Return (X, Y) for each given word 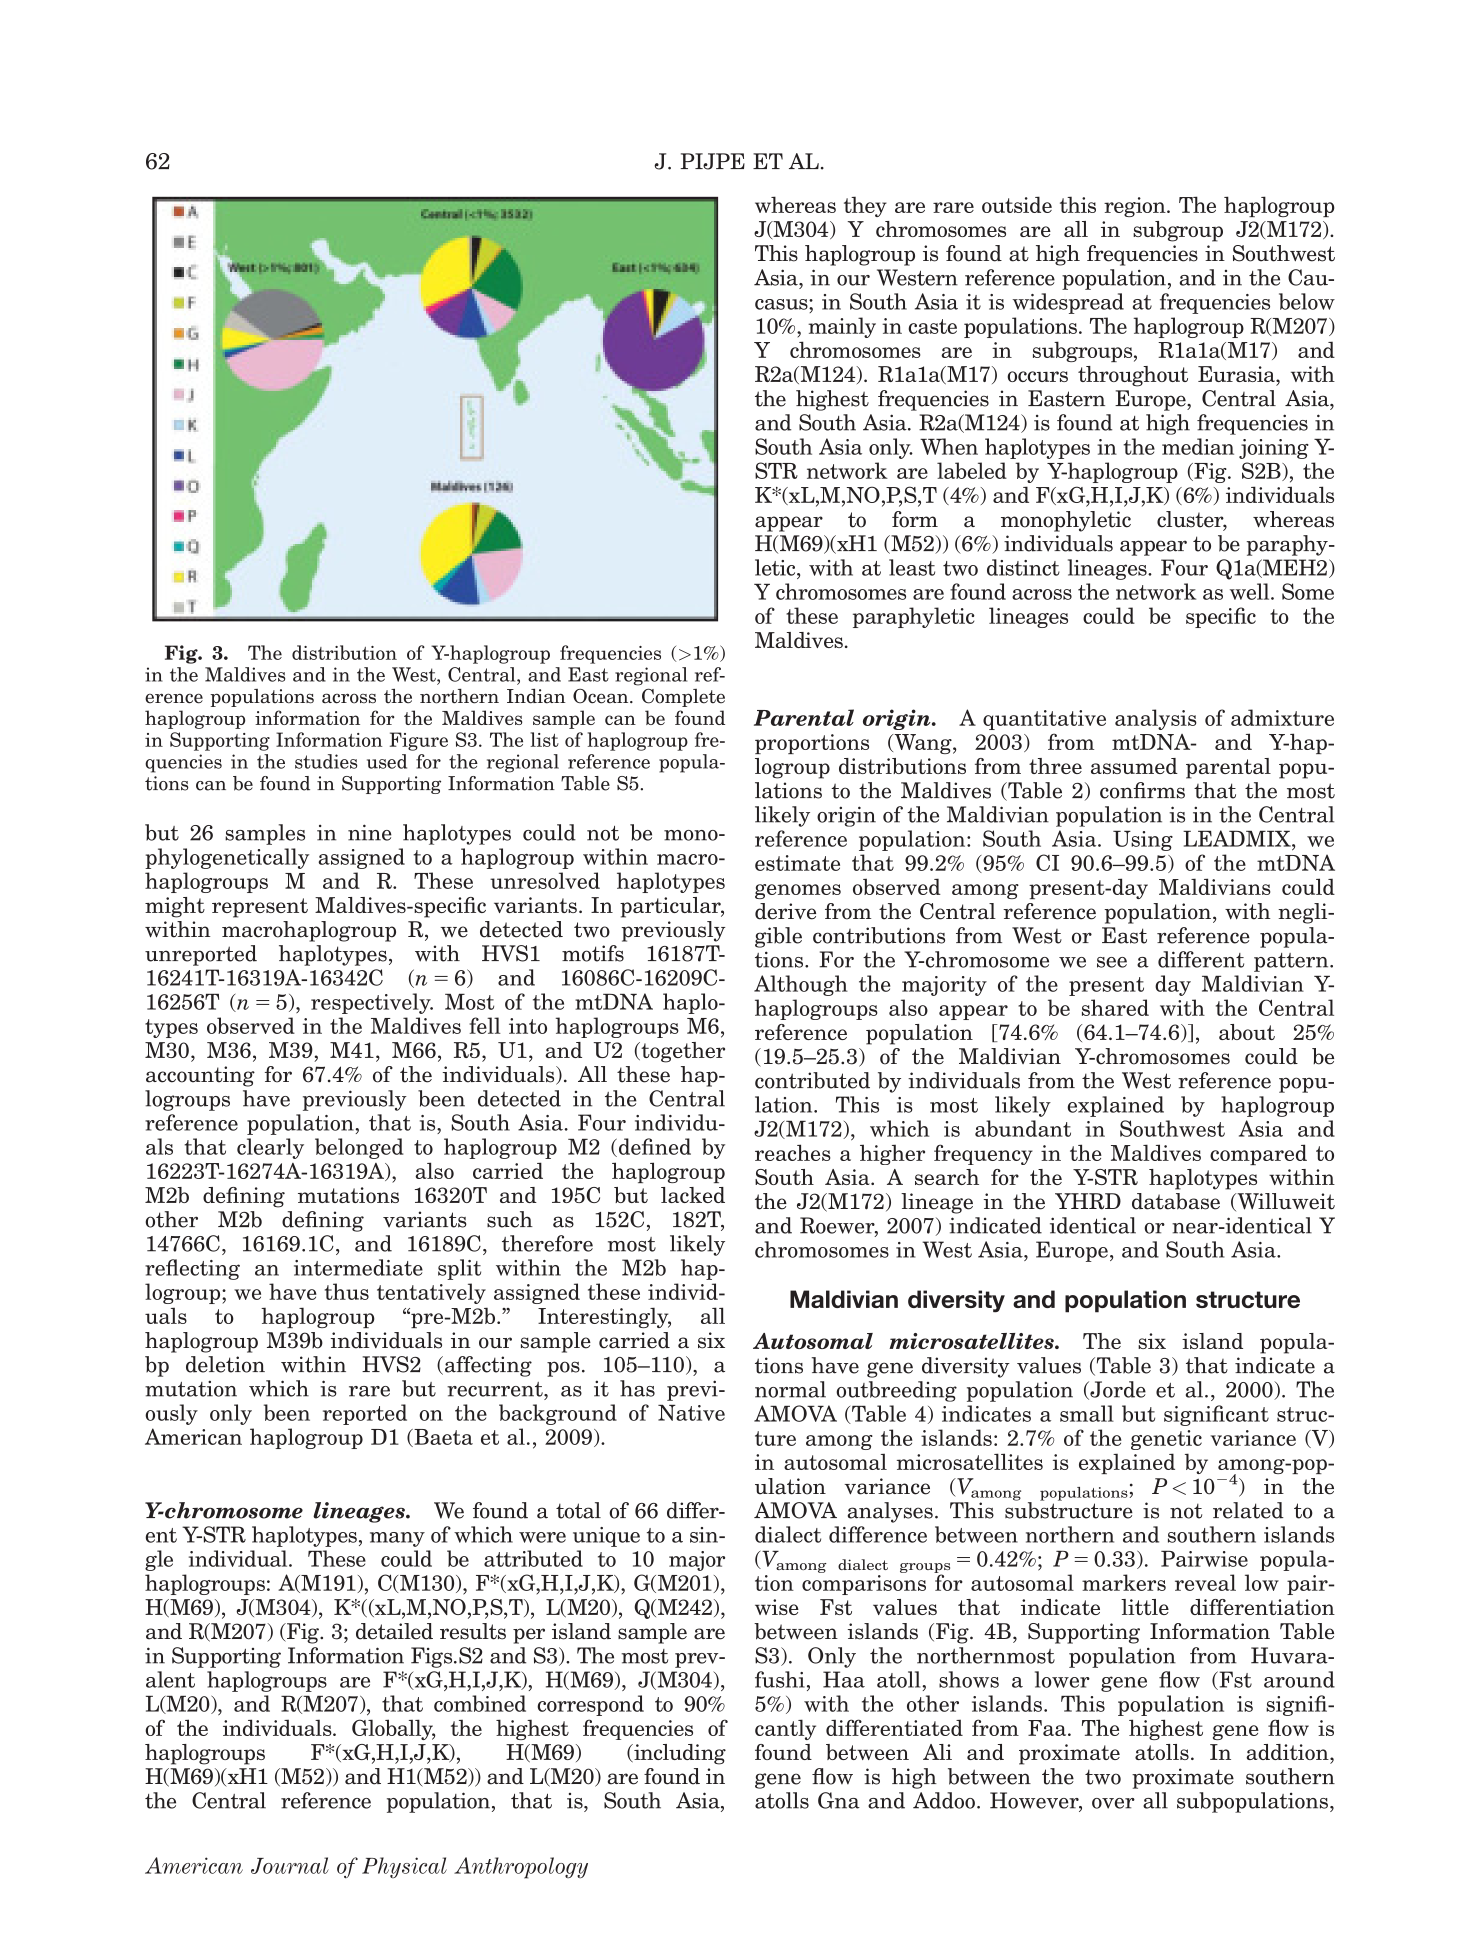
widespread (1068, 303)
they (865, 206)
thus (347, 1291)
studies (326, 761)
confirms (1142, 790)
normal (790, 1389)
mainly (842, 327)
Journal (290, 1865)
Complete (683, 697)
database (1176, 1201)
